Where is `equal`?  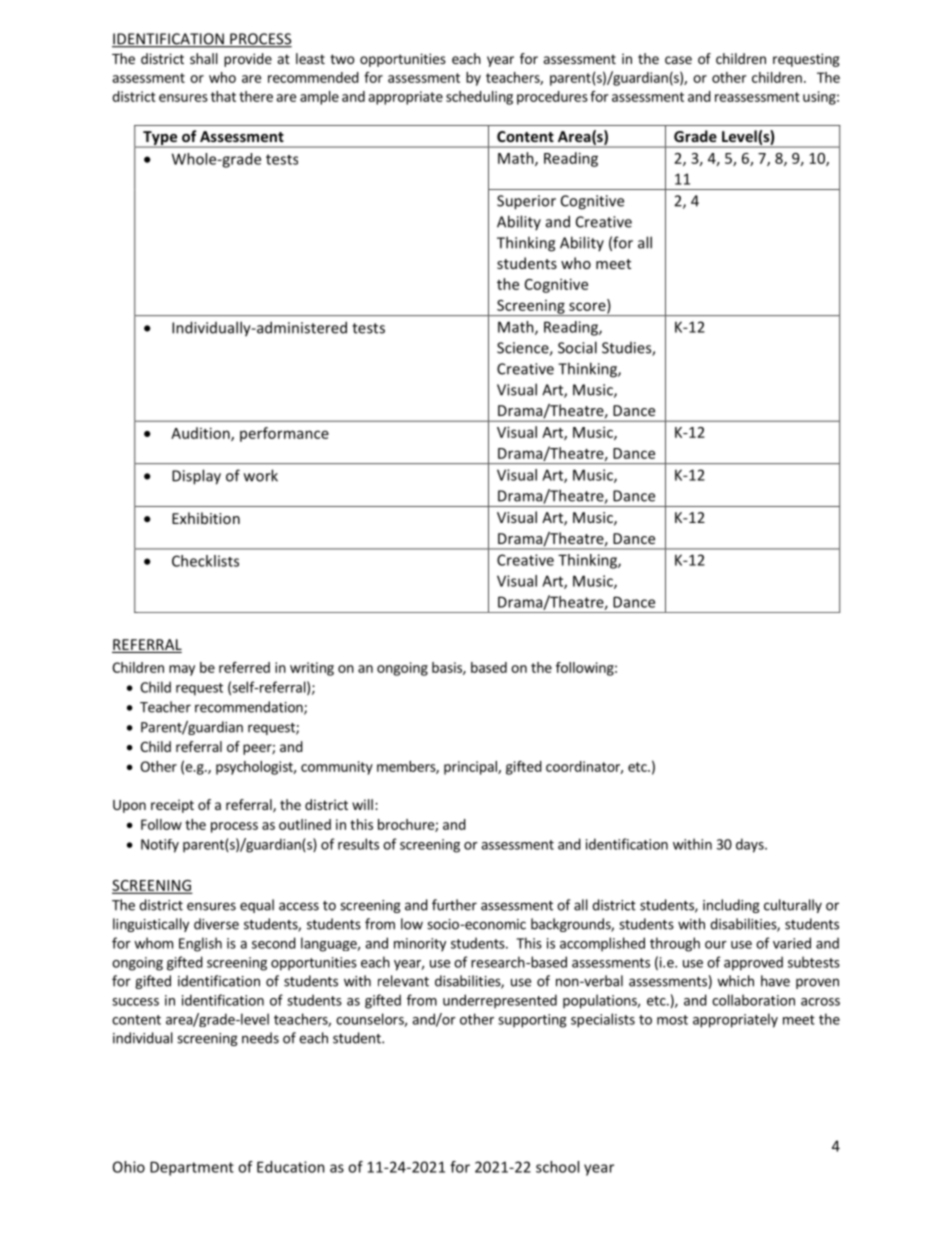
equal is located at coordinates (257, 906).
